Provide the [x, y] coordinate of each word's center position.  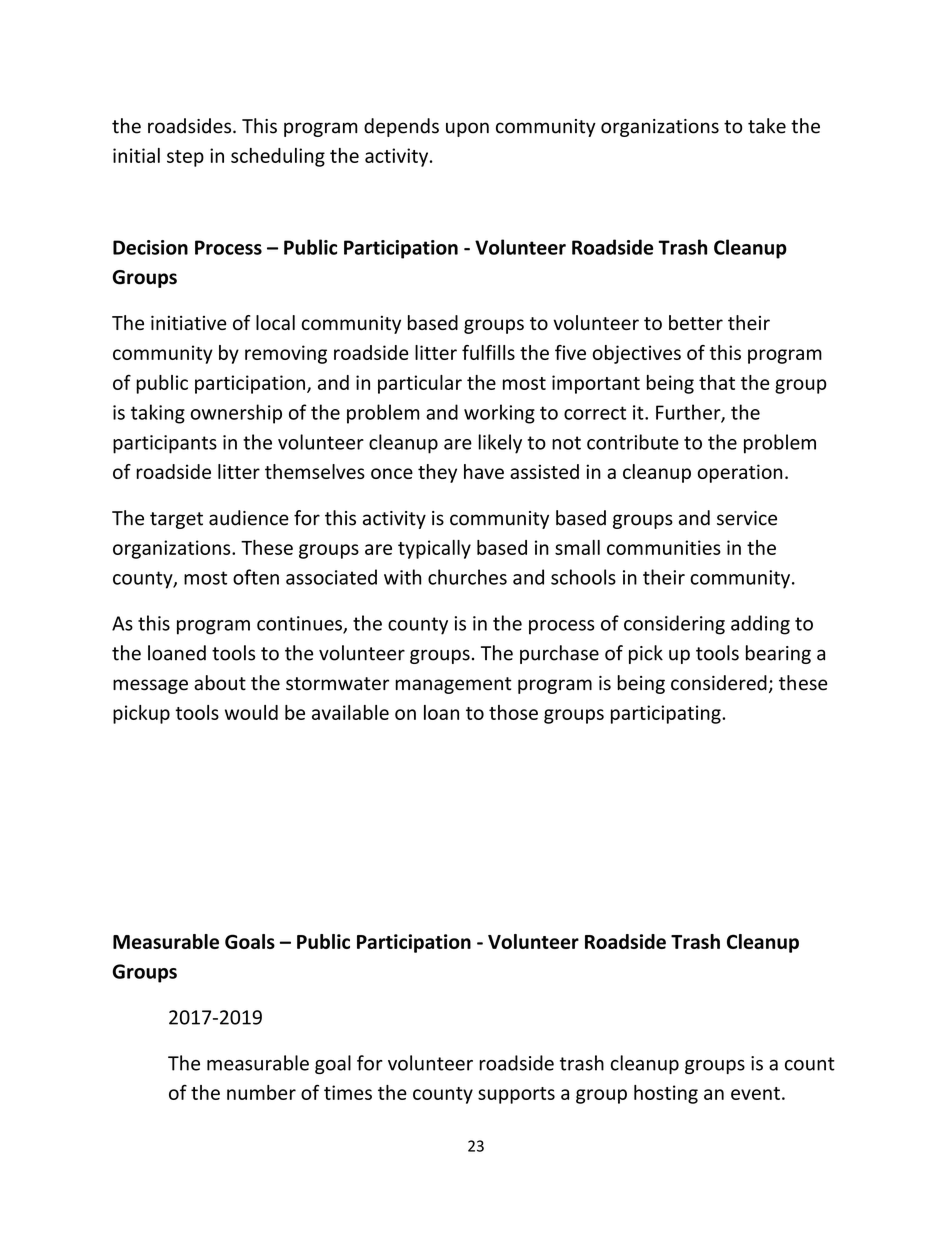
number [261, 1092]
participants [165, 444]
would [251, 712]
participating [667, 714]
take [767, 126]
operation [740, 473]
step [185, 158]
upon [467, 129]
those [513, 712]
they [437, 473]
